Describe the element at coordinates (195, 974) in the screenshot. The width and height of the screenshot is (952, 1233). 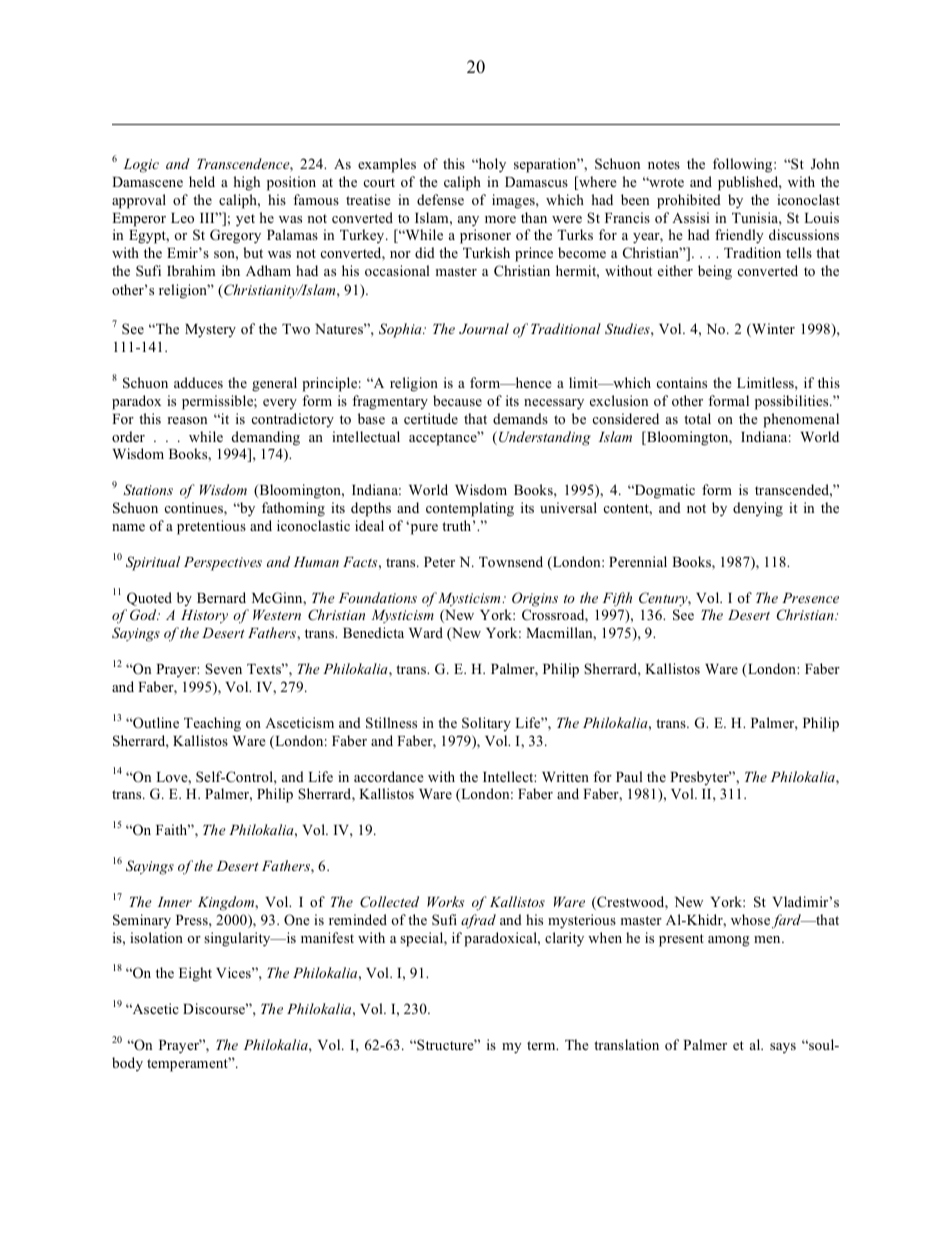
I see `Eight` at that location.
